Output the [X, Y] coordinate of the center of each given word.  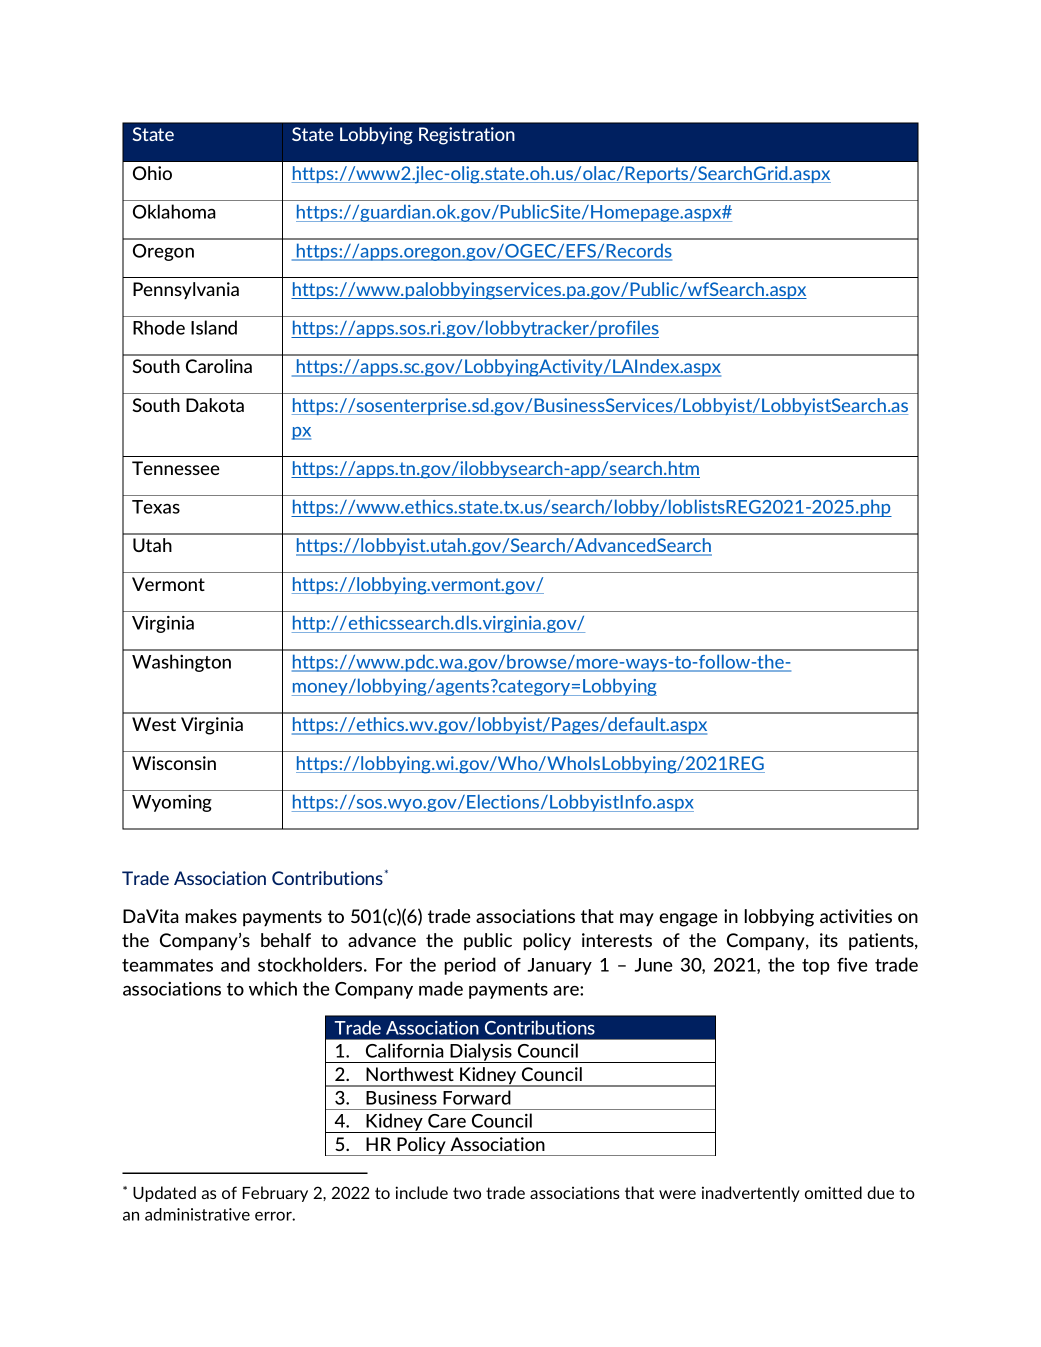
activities [856, 916]
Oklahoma [174, 211]
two [467, 1193]
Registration [467, 136]
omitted [833, 1192]
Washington [181, 663]
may [637, 920]
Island [214, 327]
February [275, 1194]
